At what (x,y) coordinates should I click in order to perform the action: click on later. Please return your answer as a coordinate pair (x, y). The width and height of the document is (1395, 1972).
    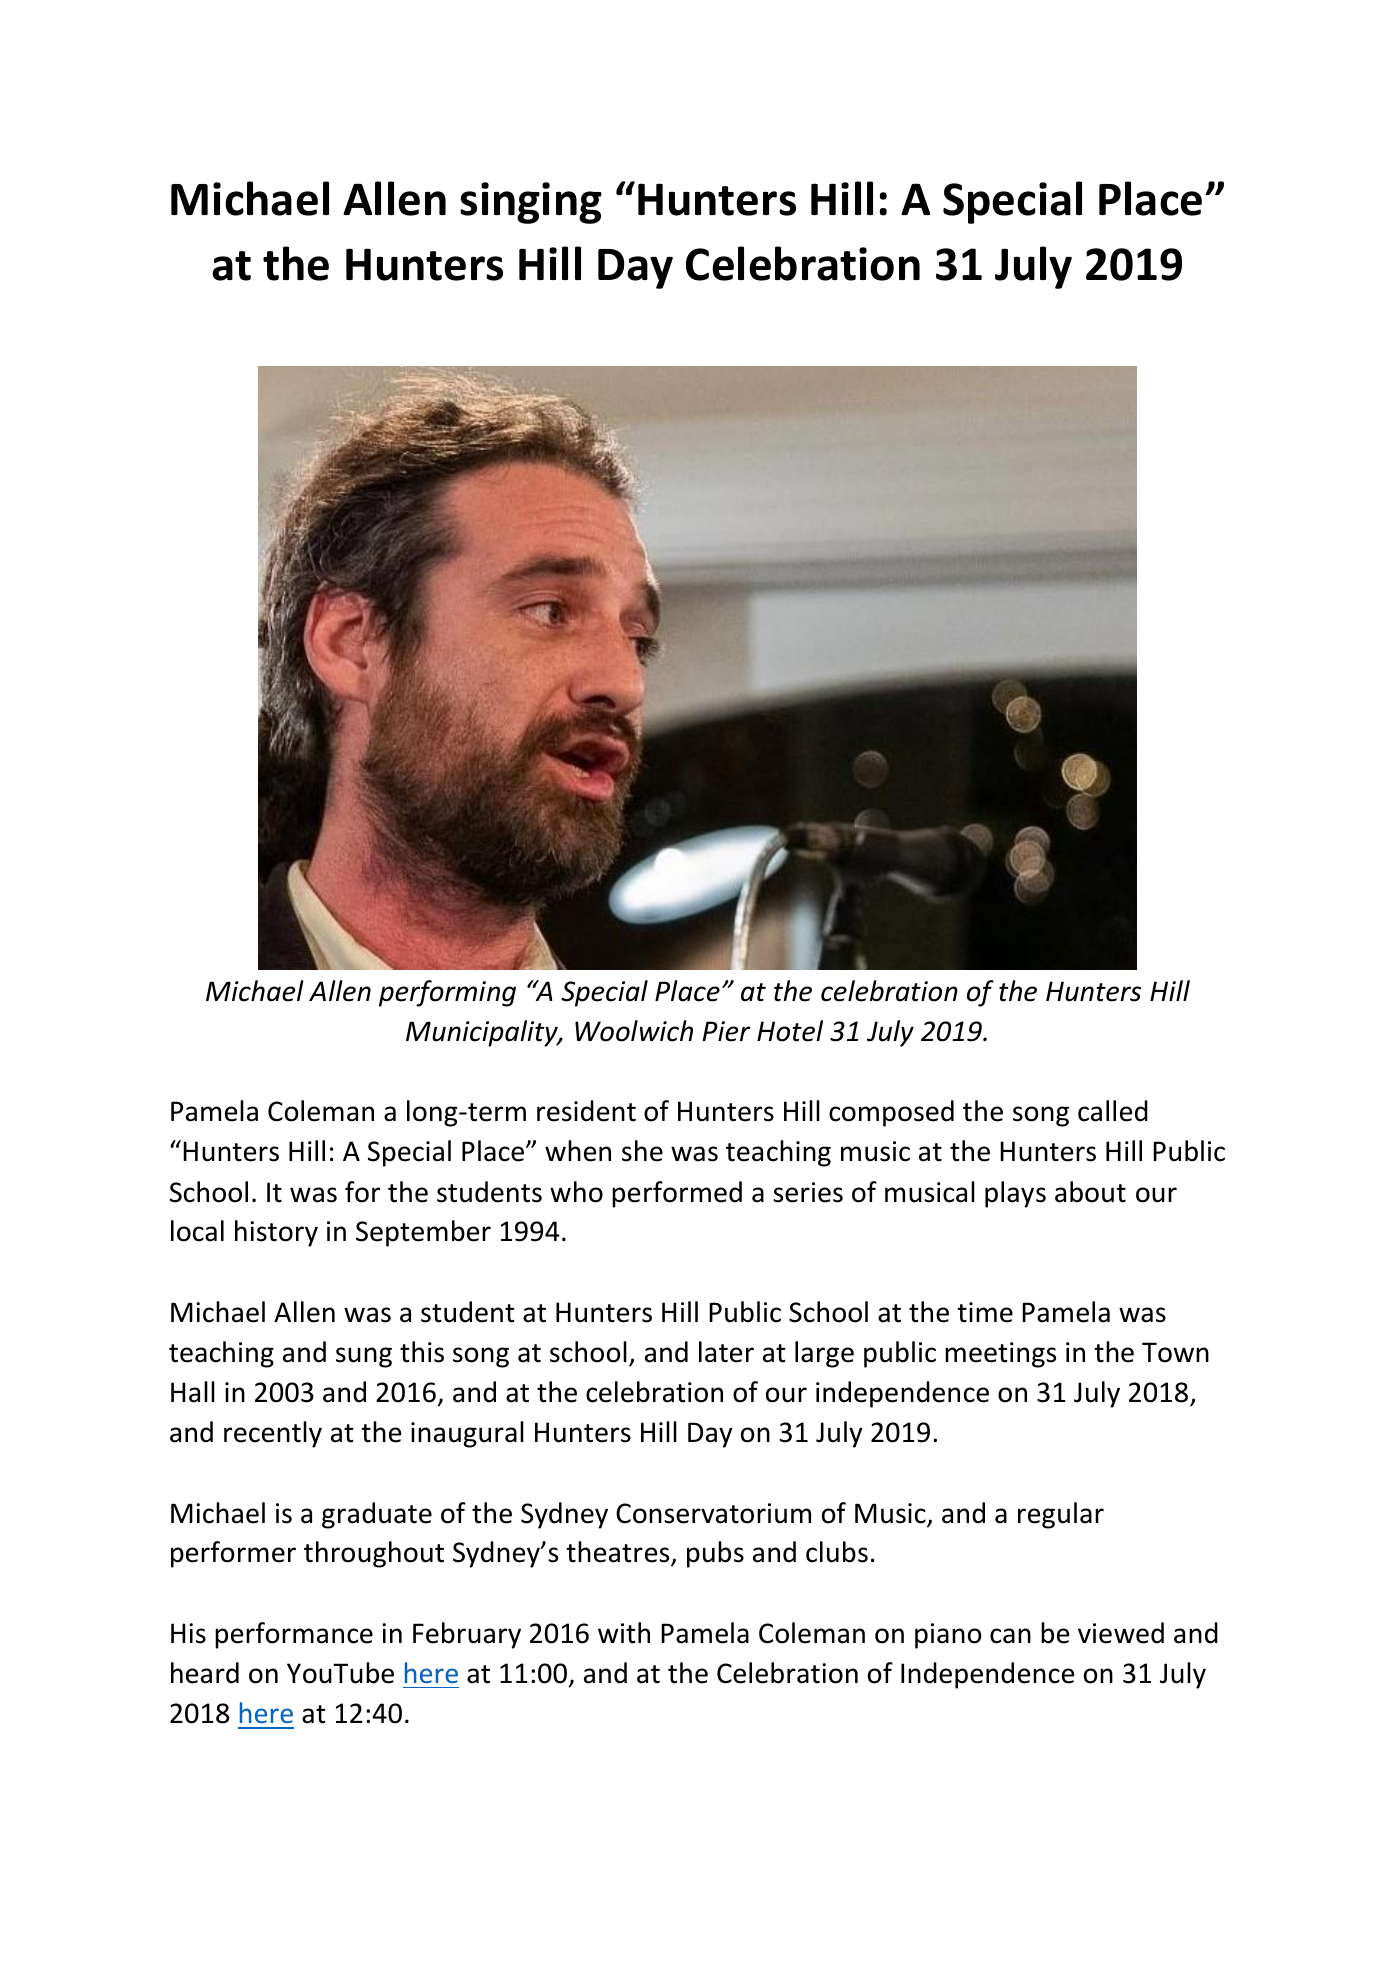
    Looking at the image, I should click on (726, 1352).
